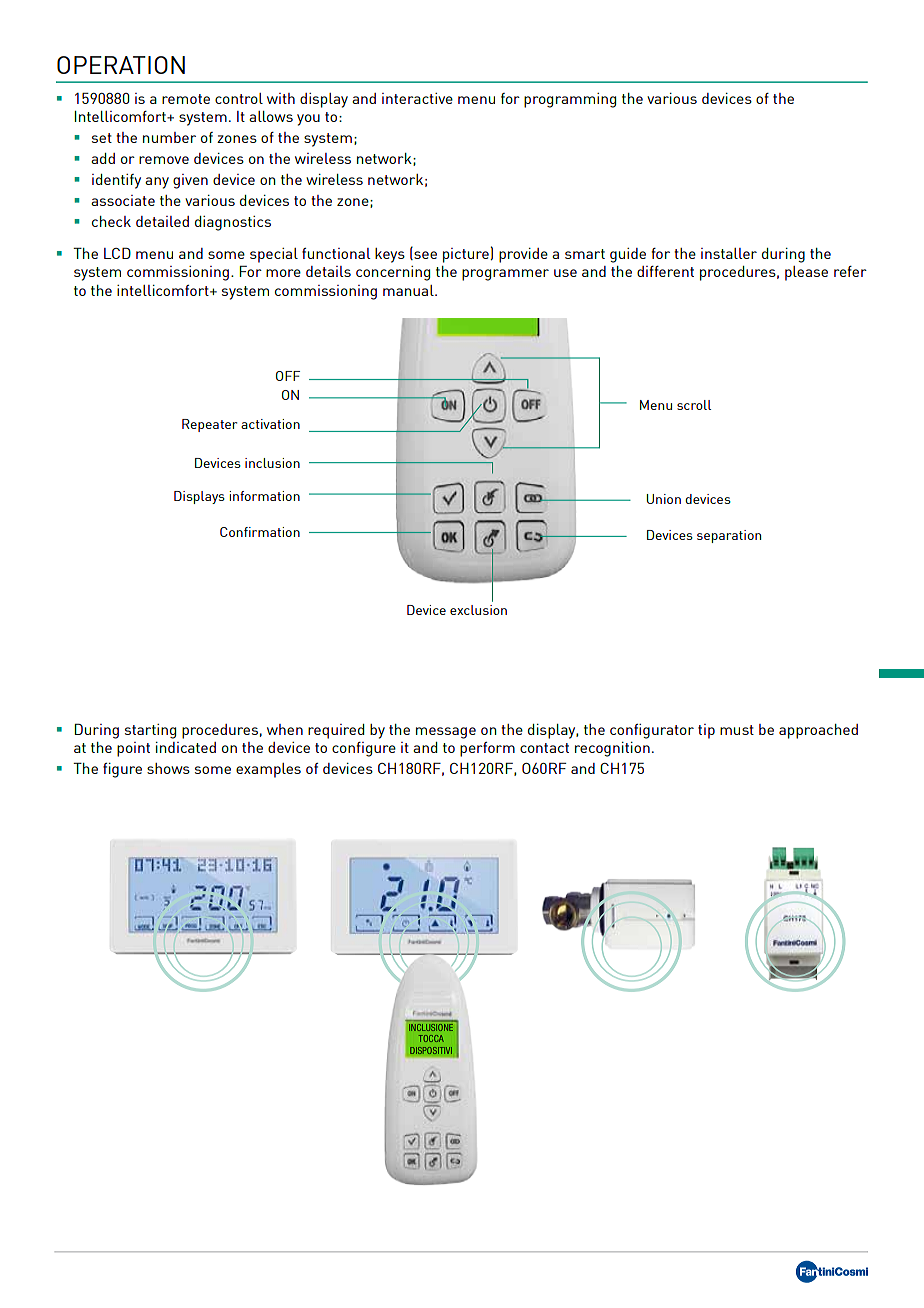 This document has width=924, height=1308. I want to click on remote, so click(186, 99).
